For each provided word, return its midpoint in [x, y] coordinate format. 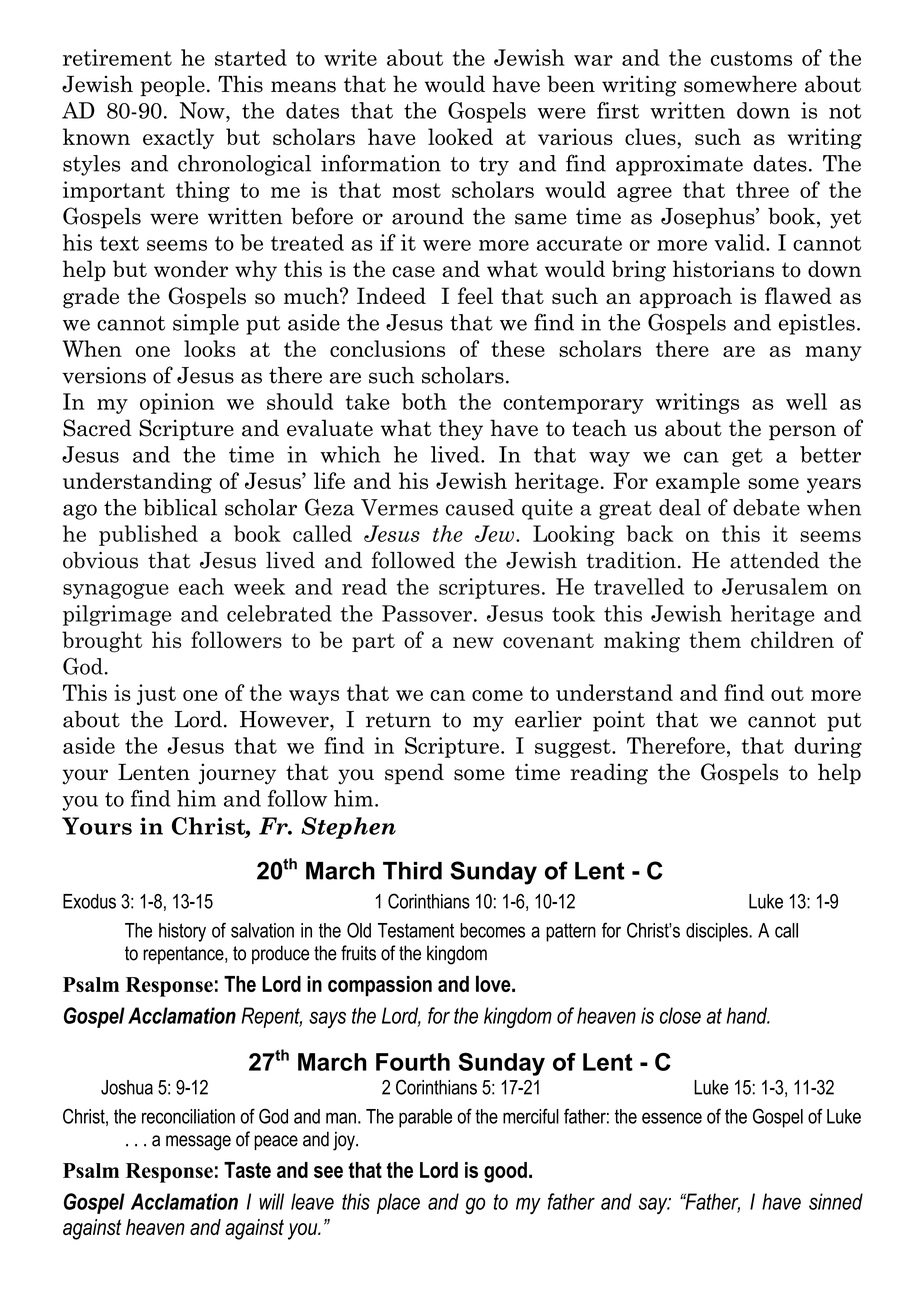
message [198, 1143]
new [473, 642]
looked [460, 136]
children [792, 639]
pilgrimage [117, 615]
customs [751, 58]
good [505, 1172]
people [172, 86]
